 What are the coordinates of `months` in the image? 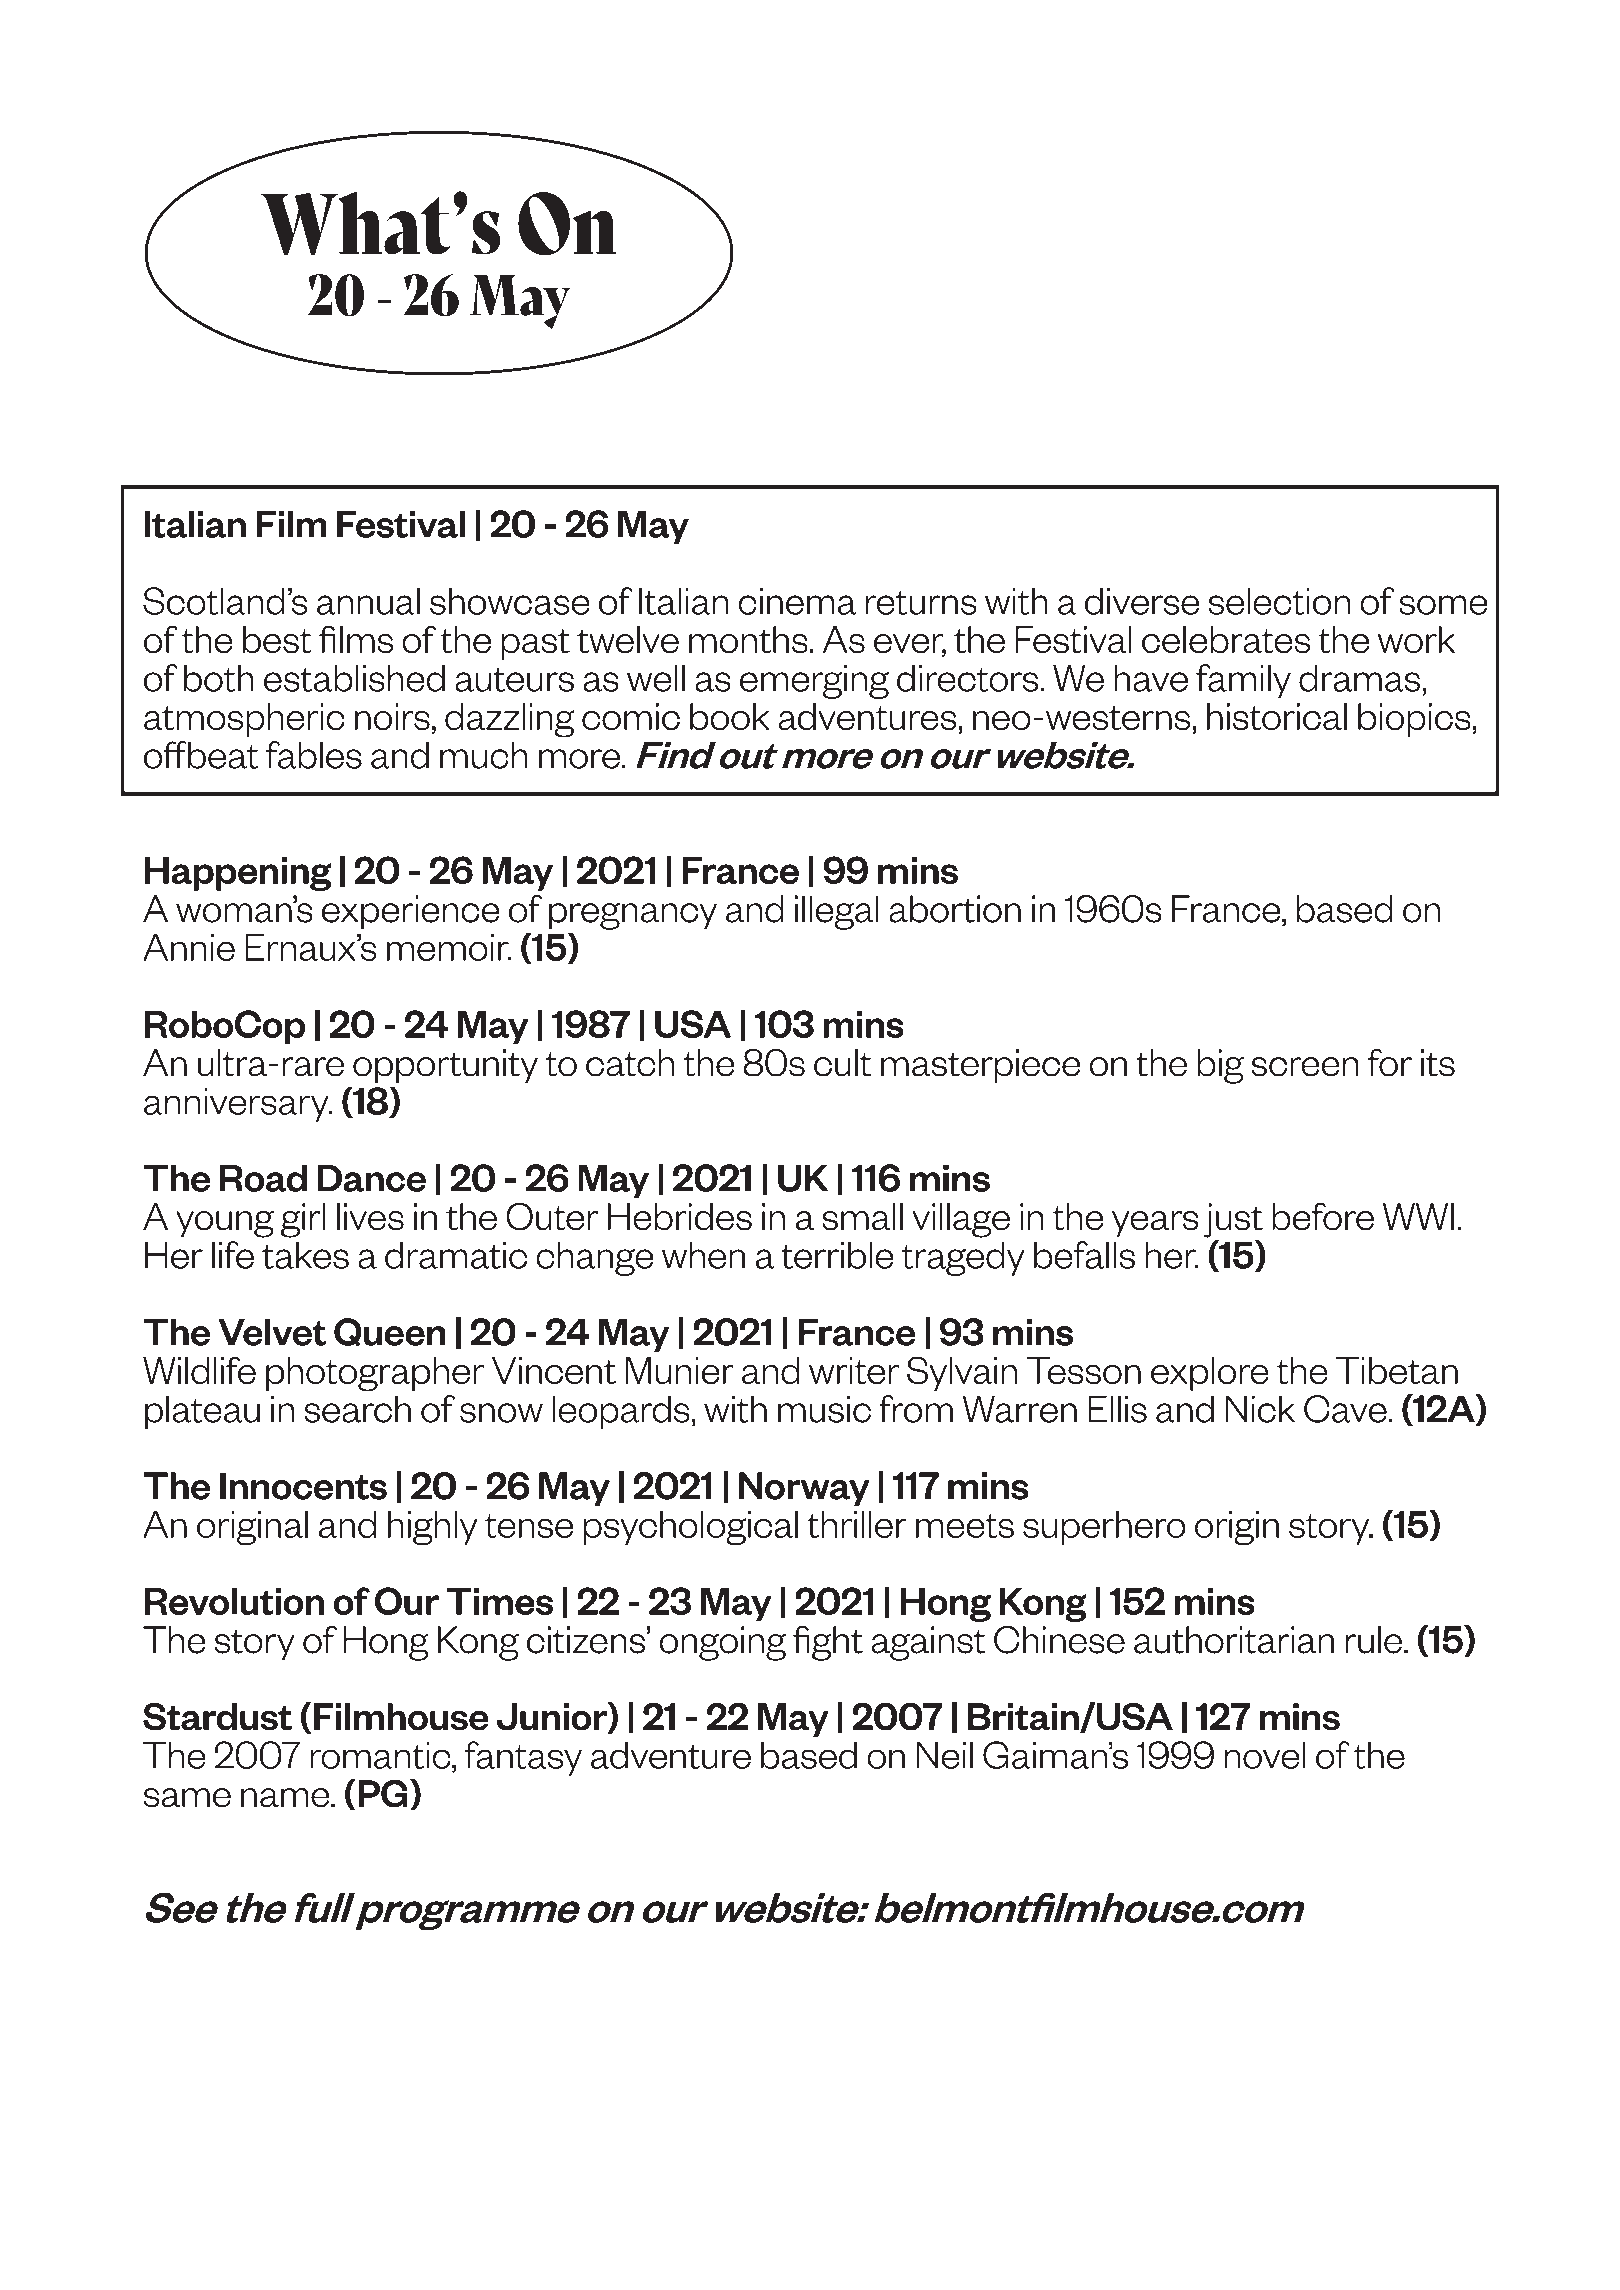 It's located at (748, 640).
